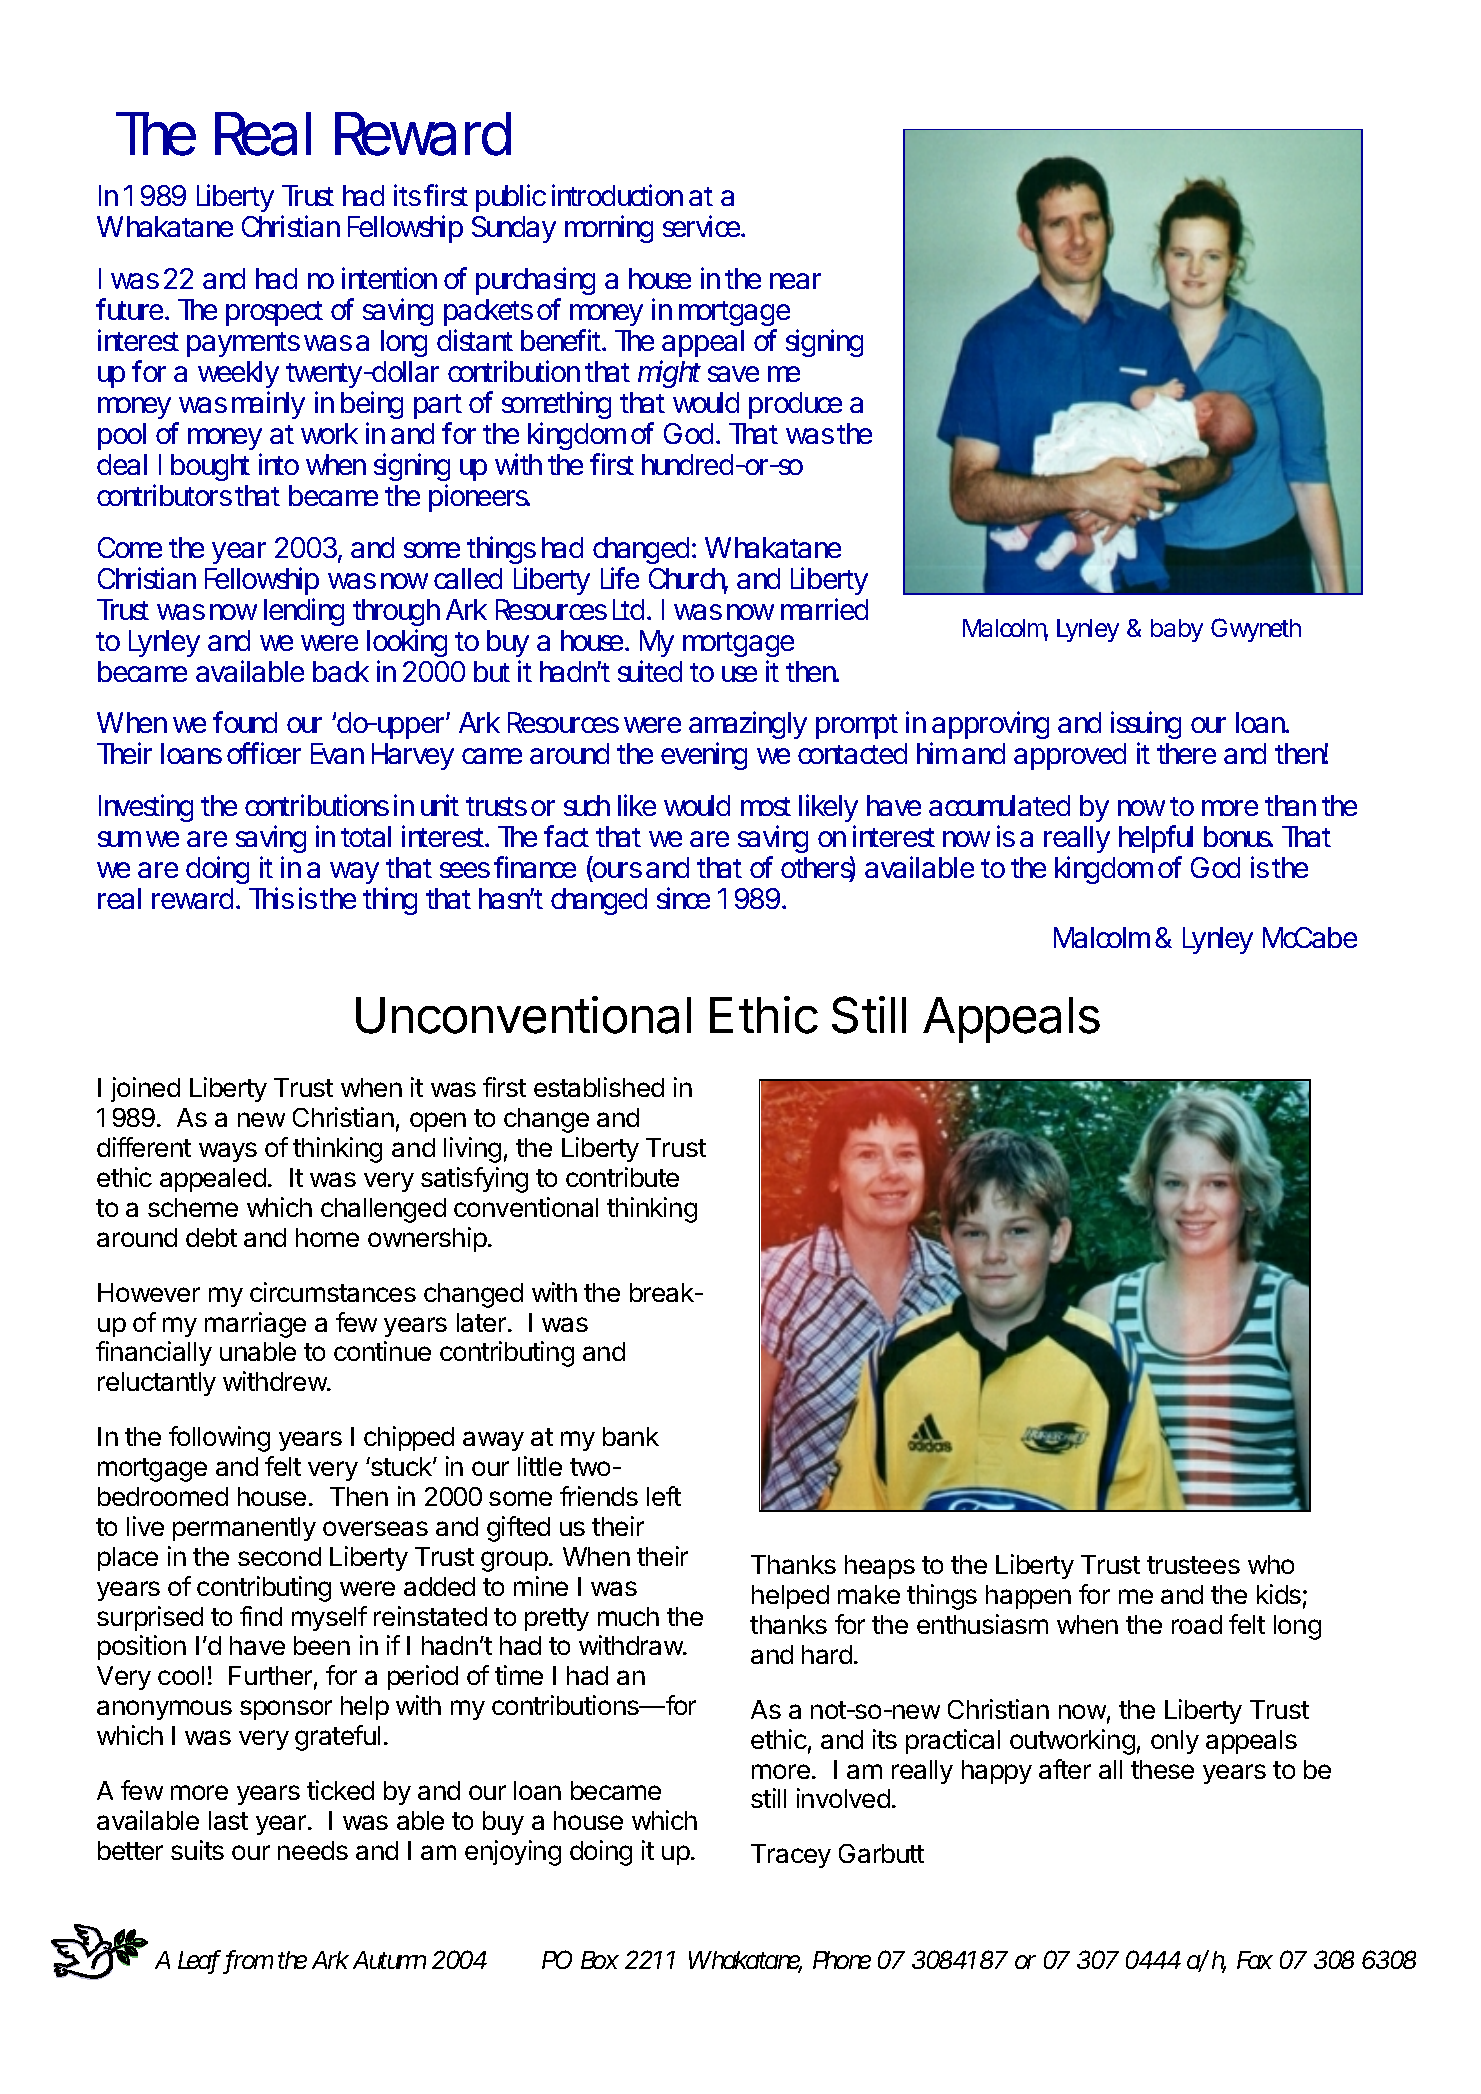  I want to click on bonus, so click(1238, 836).
